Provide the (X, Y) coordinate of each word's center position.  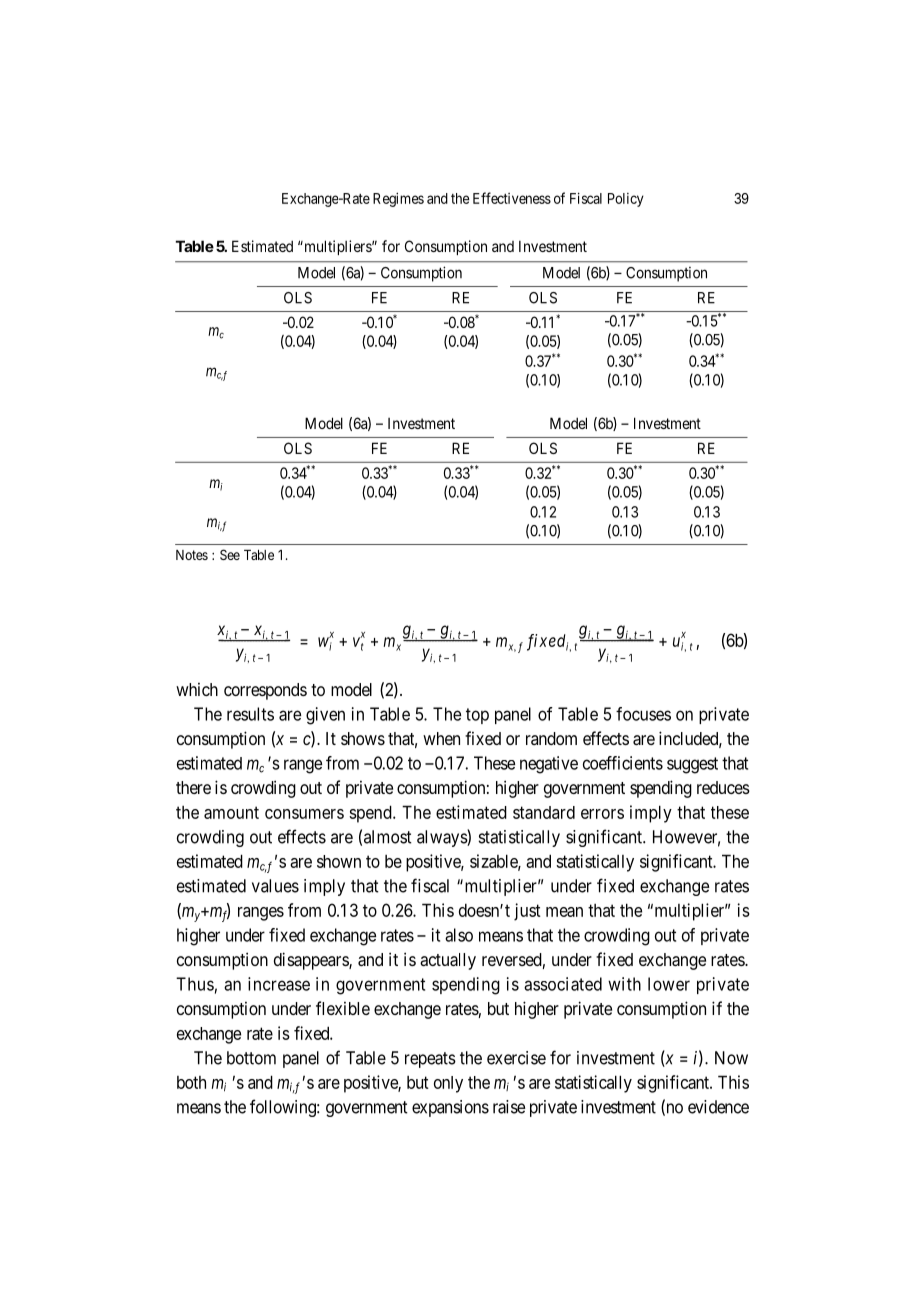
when (441, 738)
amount (231, 812)
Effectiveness (512, 198)
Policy (626, 200)
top (477, 716)
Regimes (398, 199)
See (230, 554)
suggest (692, 765)
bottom (251, 1058)
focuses (643, 714)
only (448, 1084)
